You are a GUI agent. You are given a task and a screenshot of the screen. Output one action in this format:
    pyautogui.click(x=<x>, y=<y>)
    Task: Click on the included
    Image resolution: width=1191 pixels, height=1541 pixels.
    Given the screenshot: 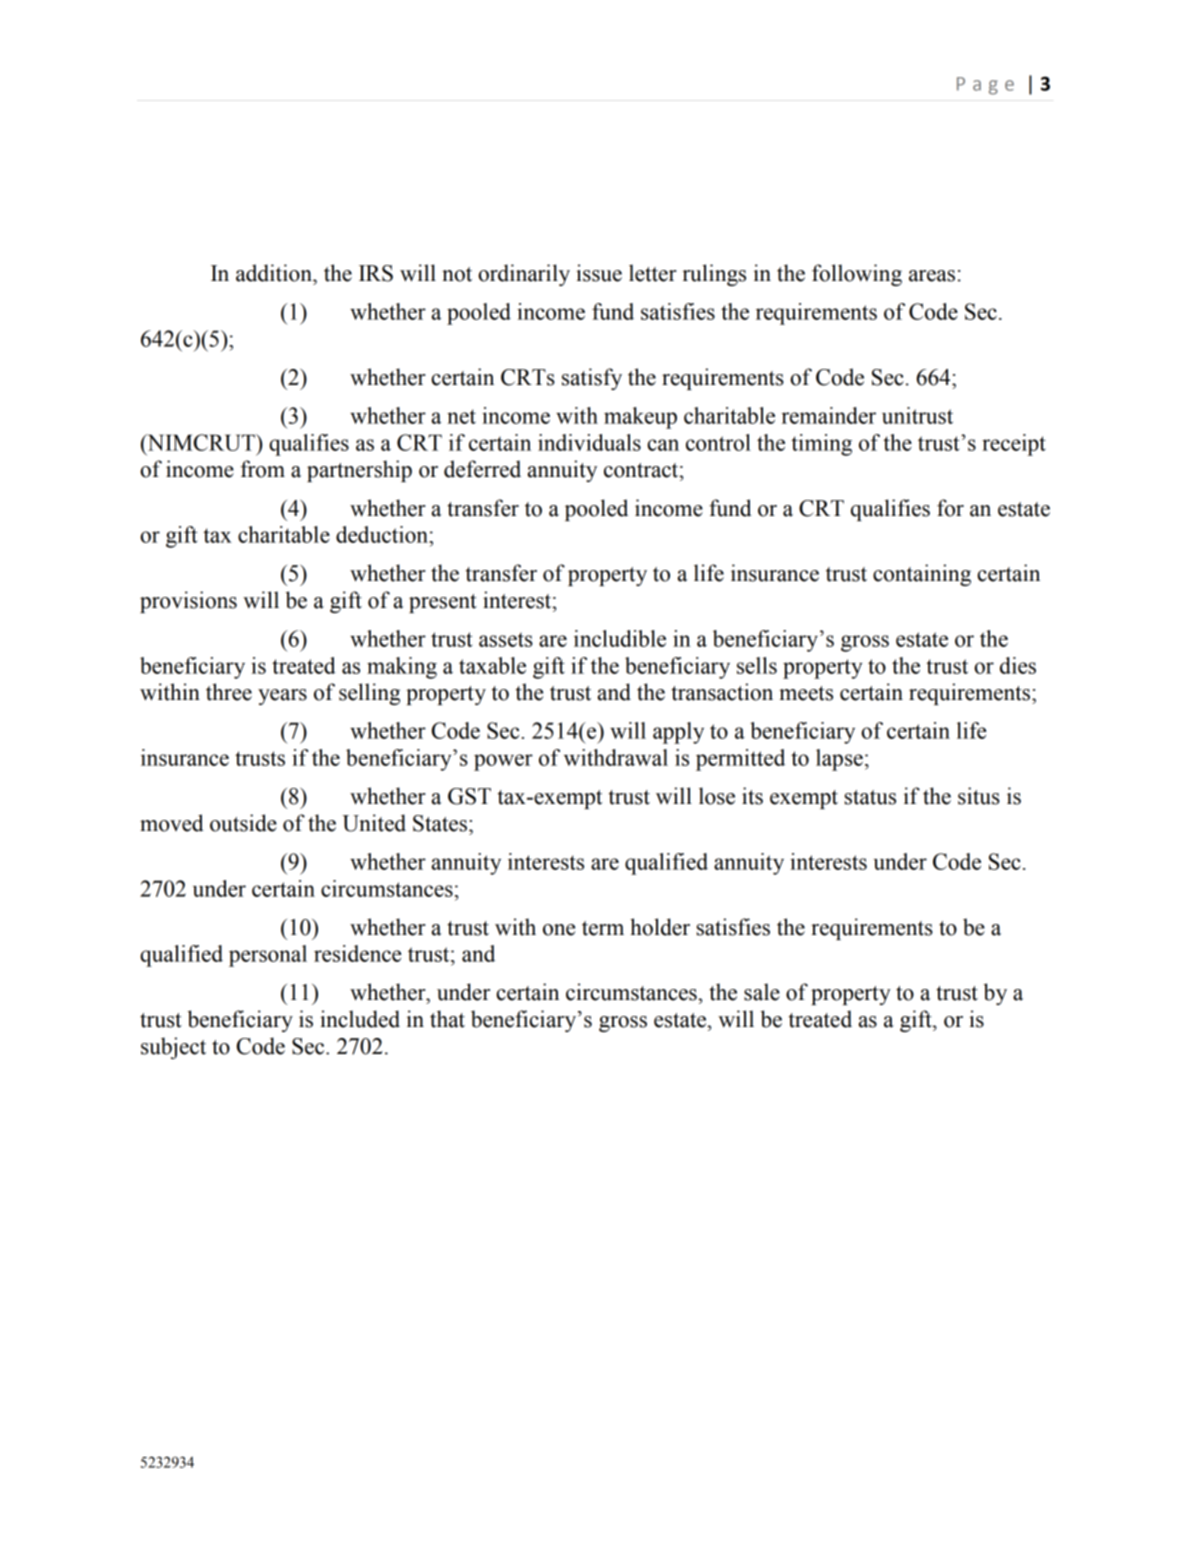 What is the action you would take?
    pyautogui.click(x=360, y=1019)
